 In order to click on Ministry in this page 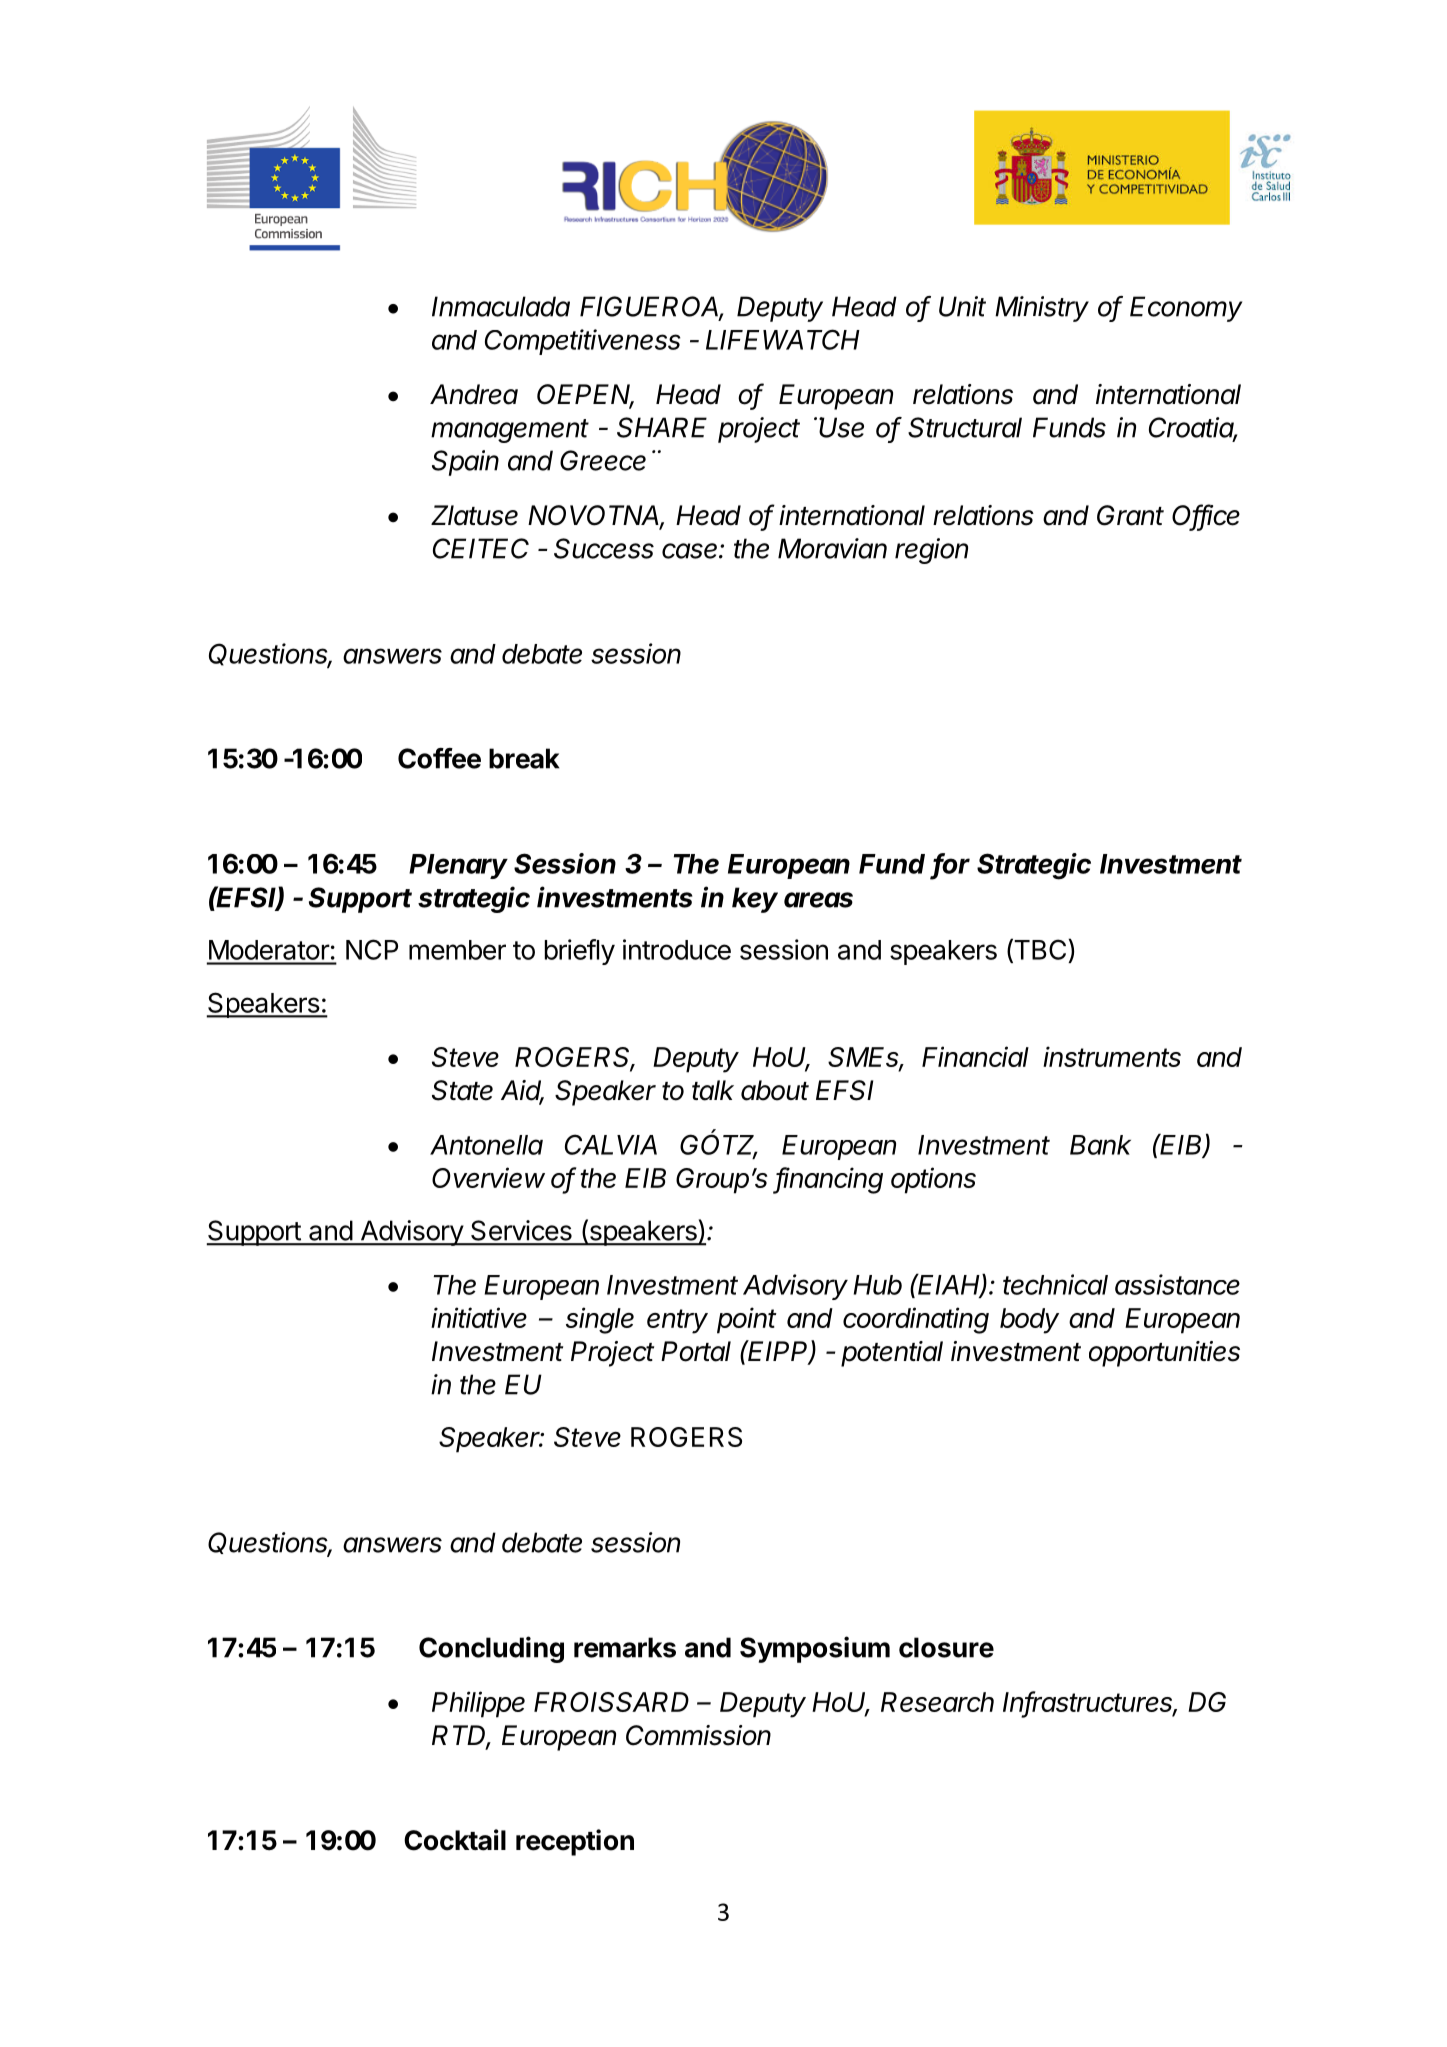, I will do `click(1042, 309)`.
